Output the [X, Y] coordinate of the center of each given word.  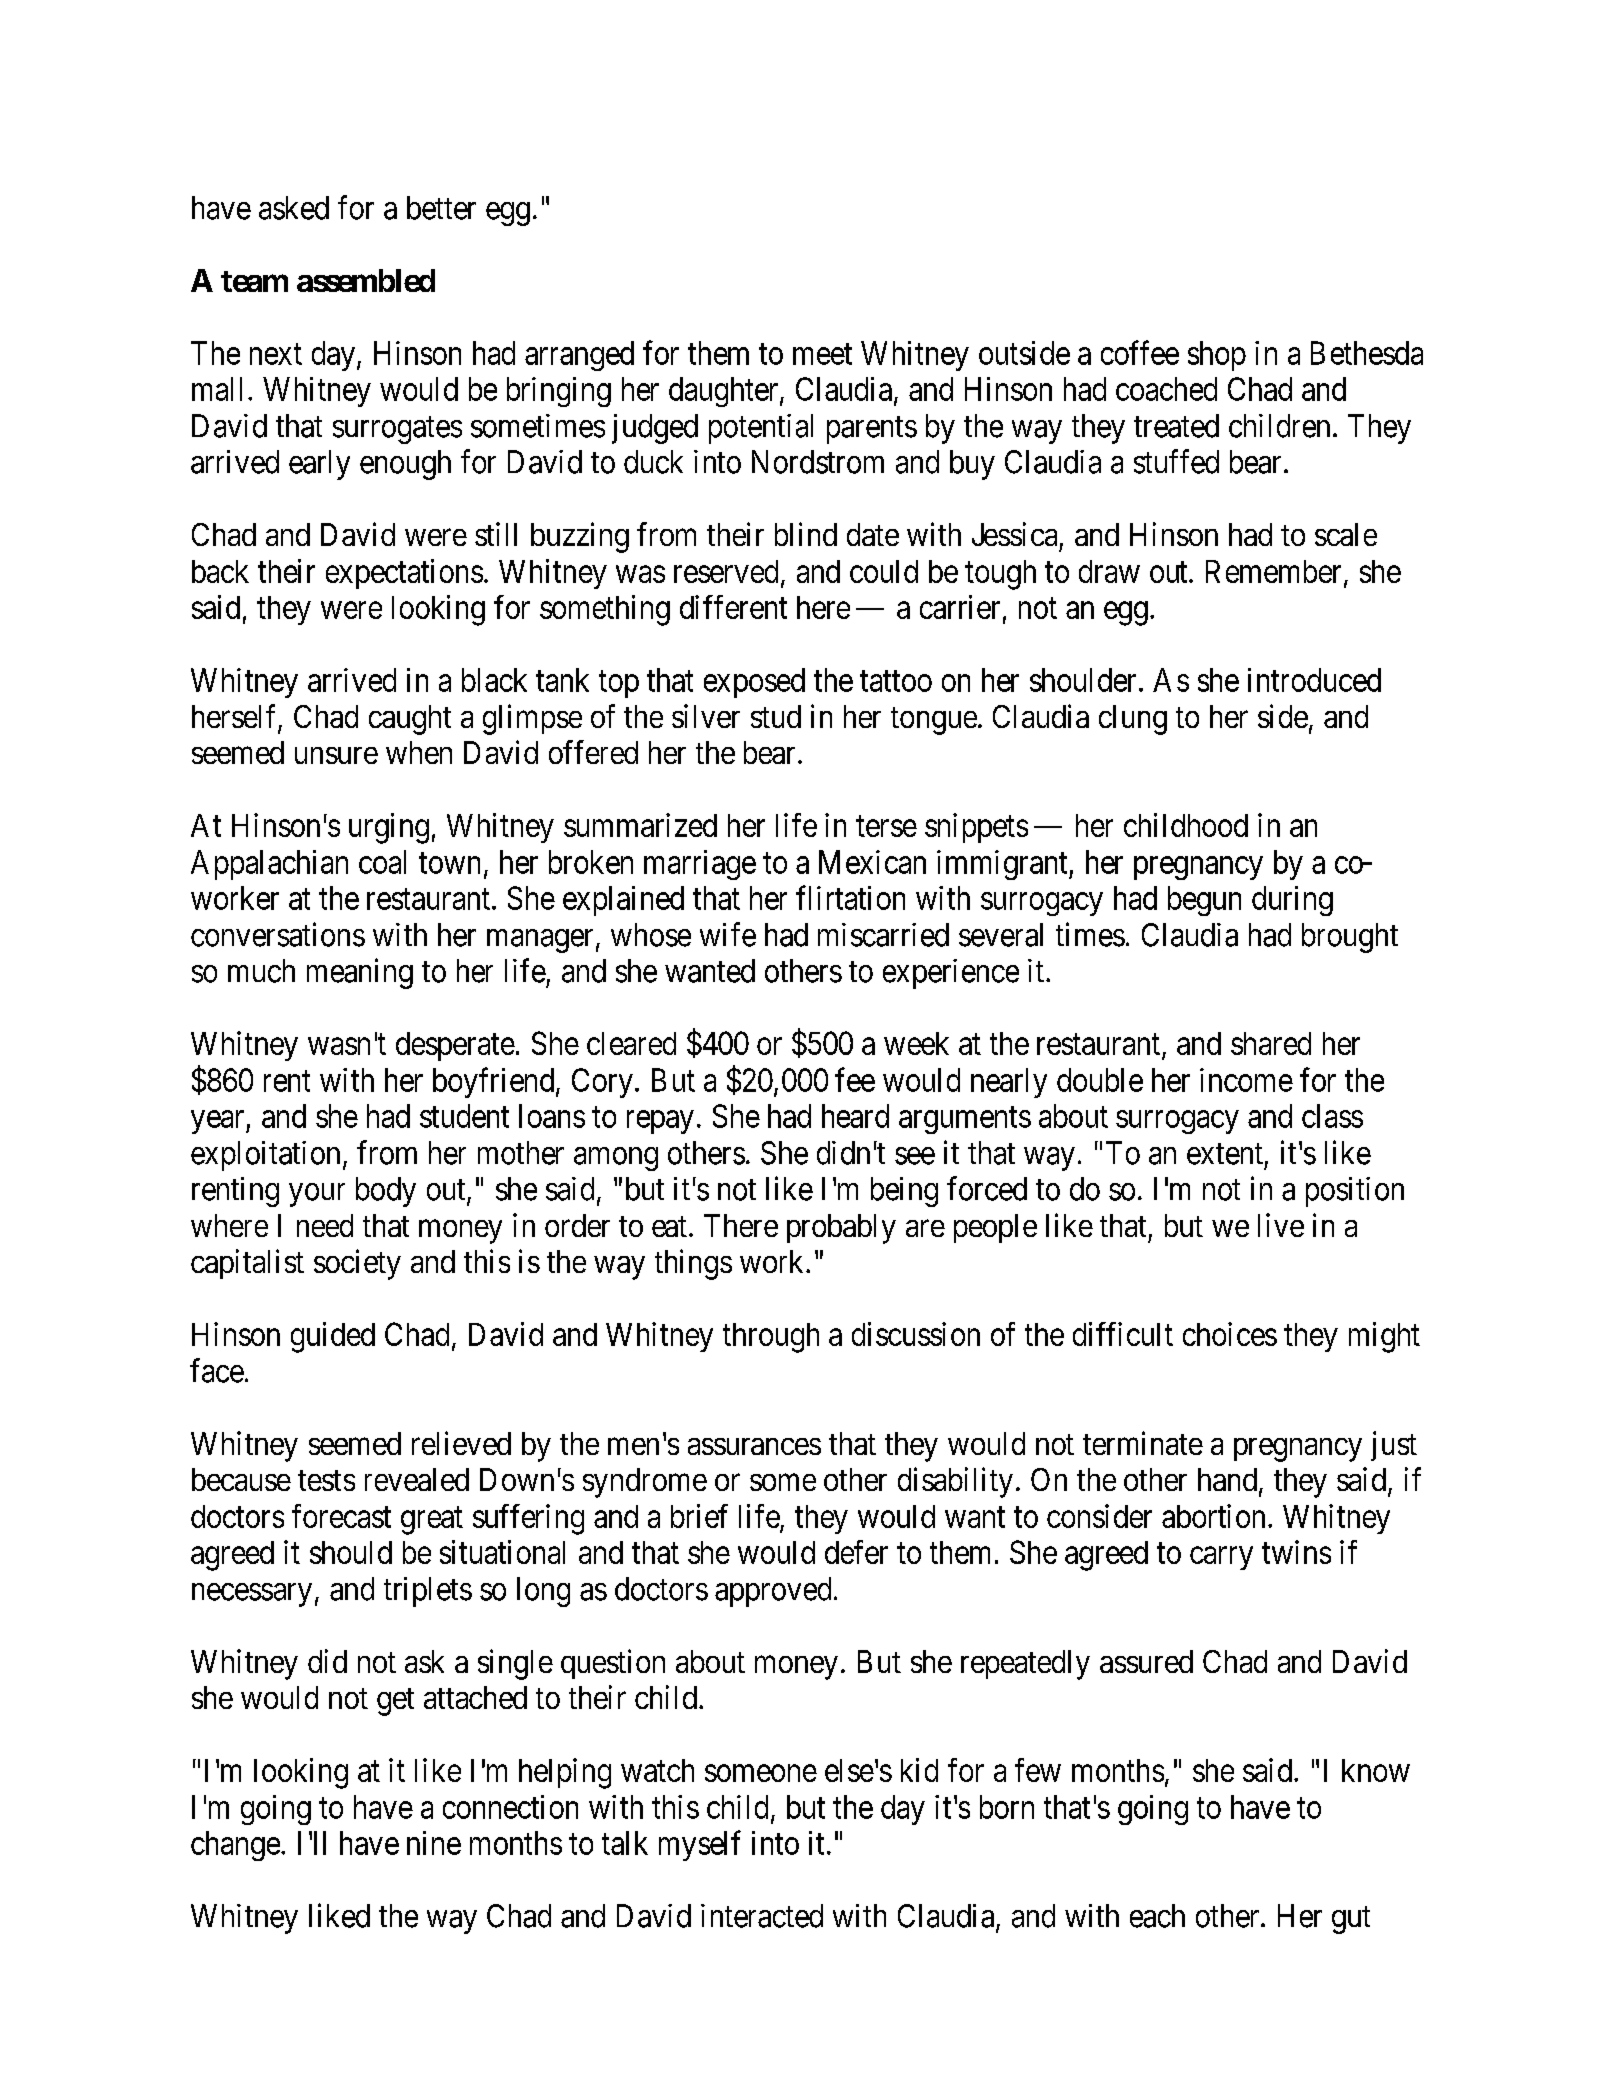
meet [822, 354]
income [1246, 1080]
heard [855, 1116]
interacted [762, 1916]
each [1157, 1916]
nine [434, 1843]
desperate [455, 1046]
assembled [366, 280]
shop [1217, 356]
